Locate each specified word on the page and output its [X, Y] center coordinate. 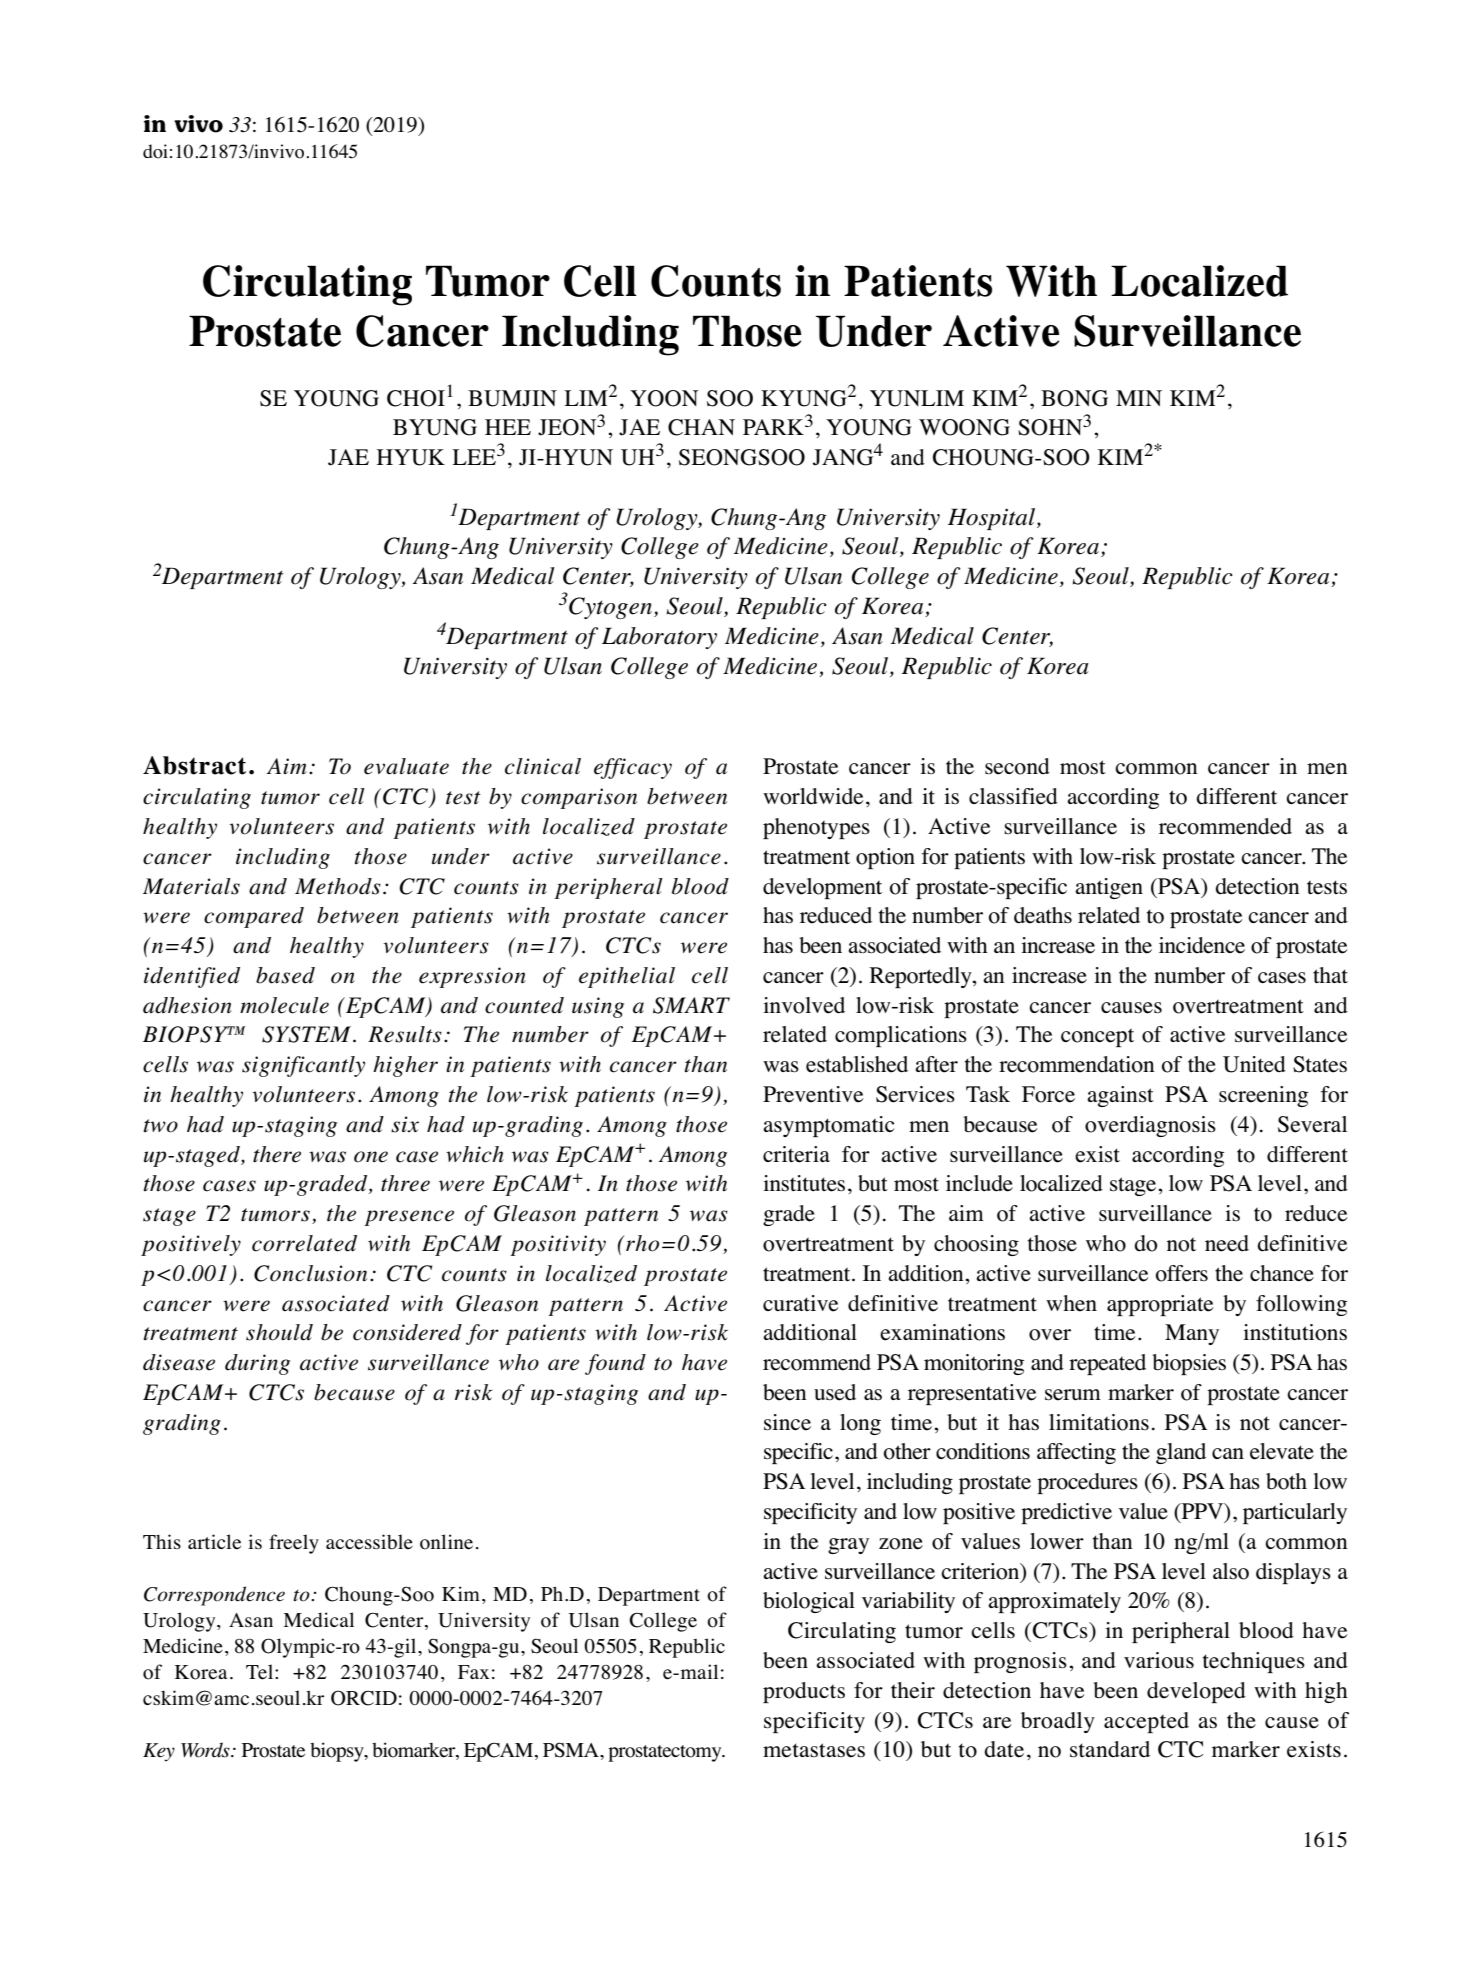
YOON [664, 398]
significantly [303, 1066]
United [1254, 1064]
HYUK [411, 457]
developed [1196, 1692]
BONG [1074, 398]
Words [206, 1750]
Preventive [813, 1094]
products [804, 1692]
